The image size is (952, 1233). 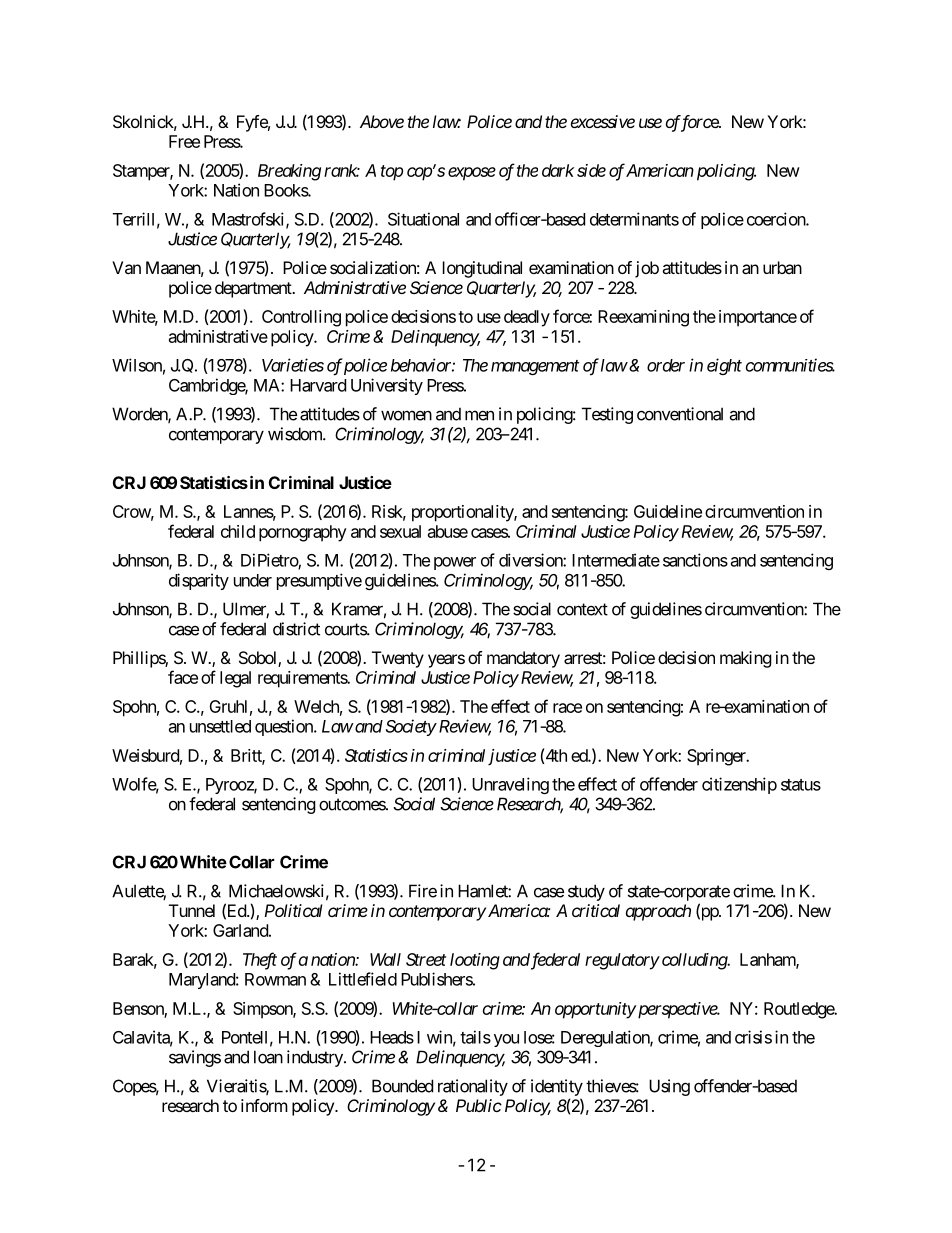 I want to click on coercion, so click(x=777, y=219).
